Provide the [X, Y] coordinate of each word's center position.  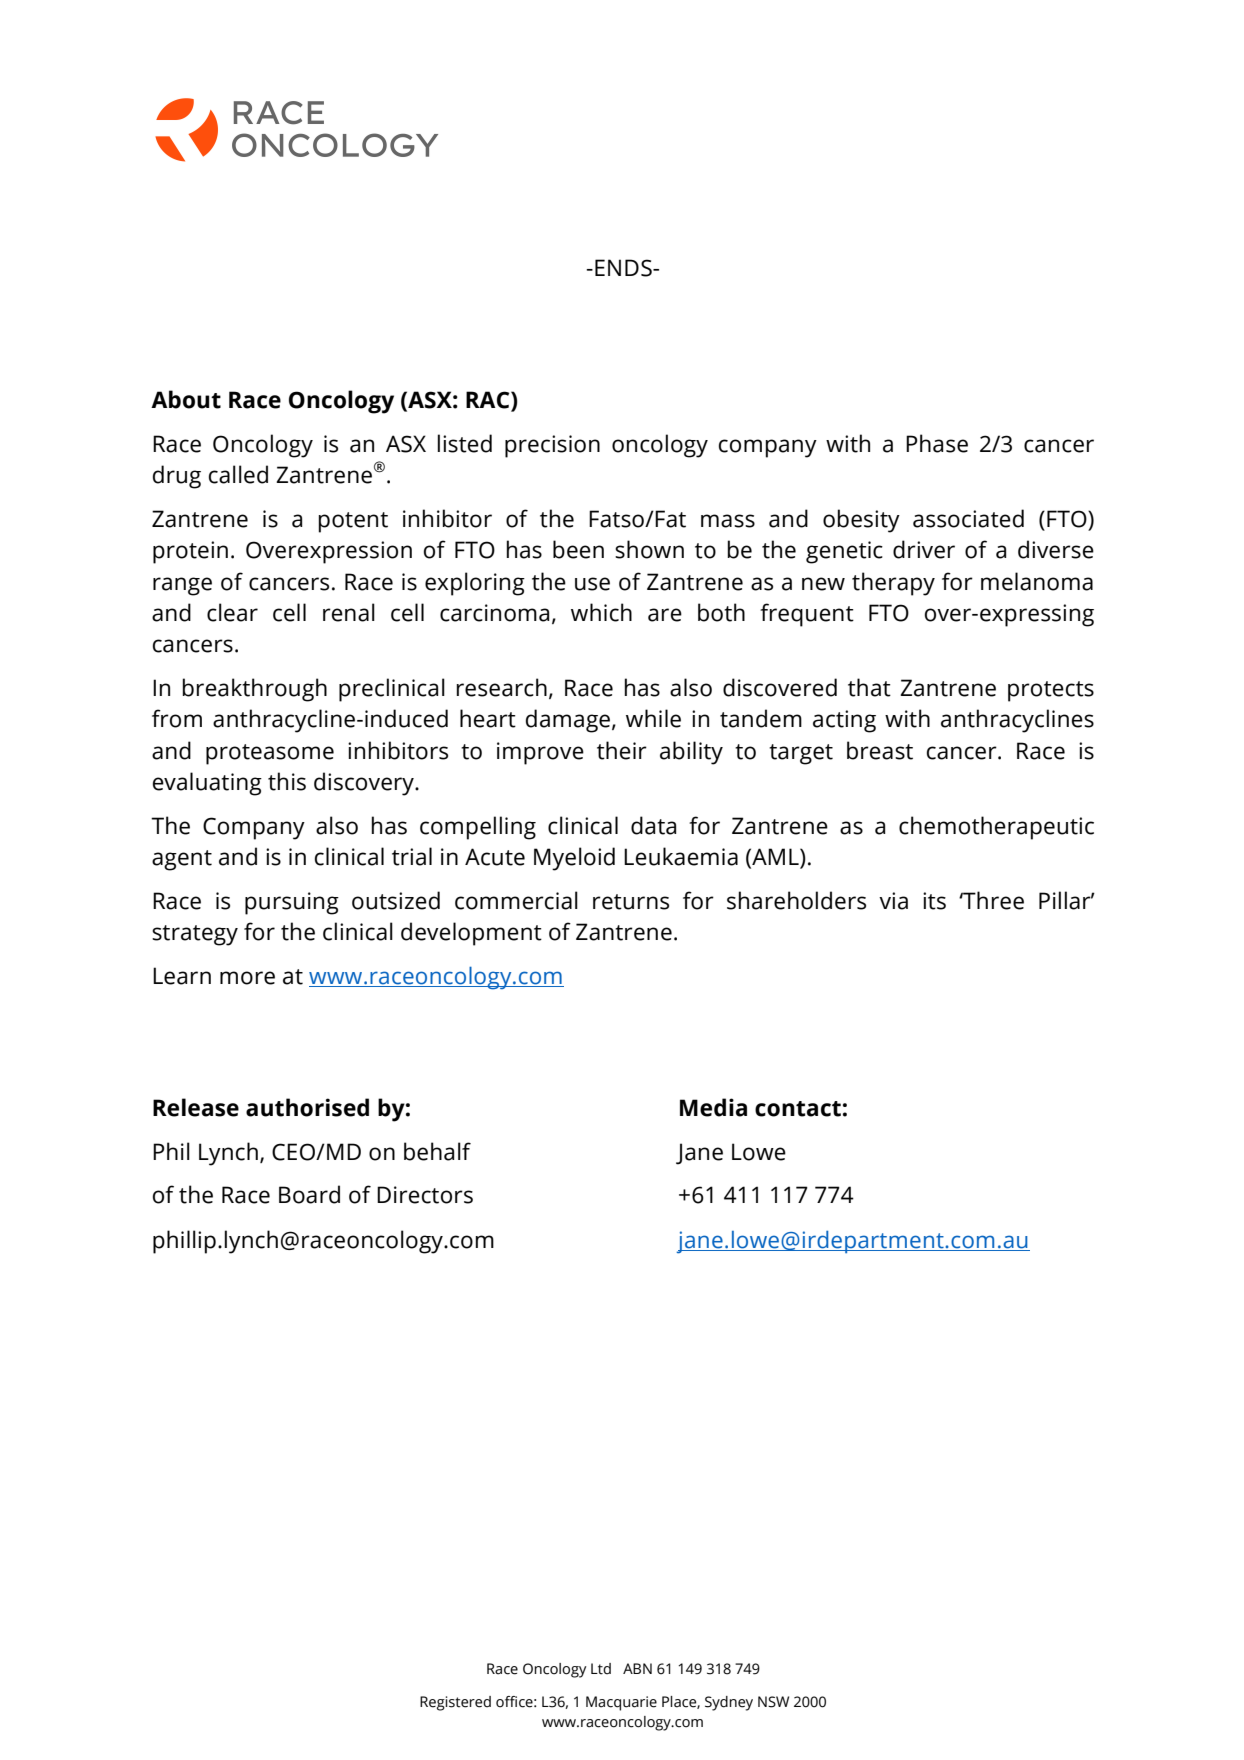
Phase [937, 443]
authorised [307, 1107]
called [238, 474]
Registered [455, 1703]
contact [798, 1109]
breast [880, 750]
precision [552, 446]
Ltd [601, 1669]
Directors [425, 1195]
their [622, 750]
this [287, 781]
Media [713, 1107]
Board [309, 1194]
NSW [773, 1702]
